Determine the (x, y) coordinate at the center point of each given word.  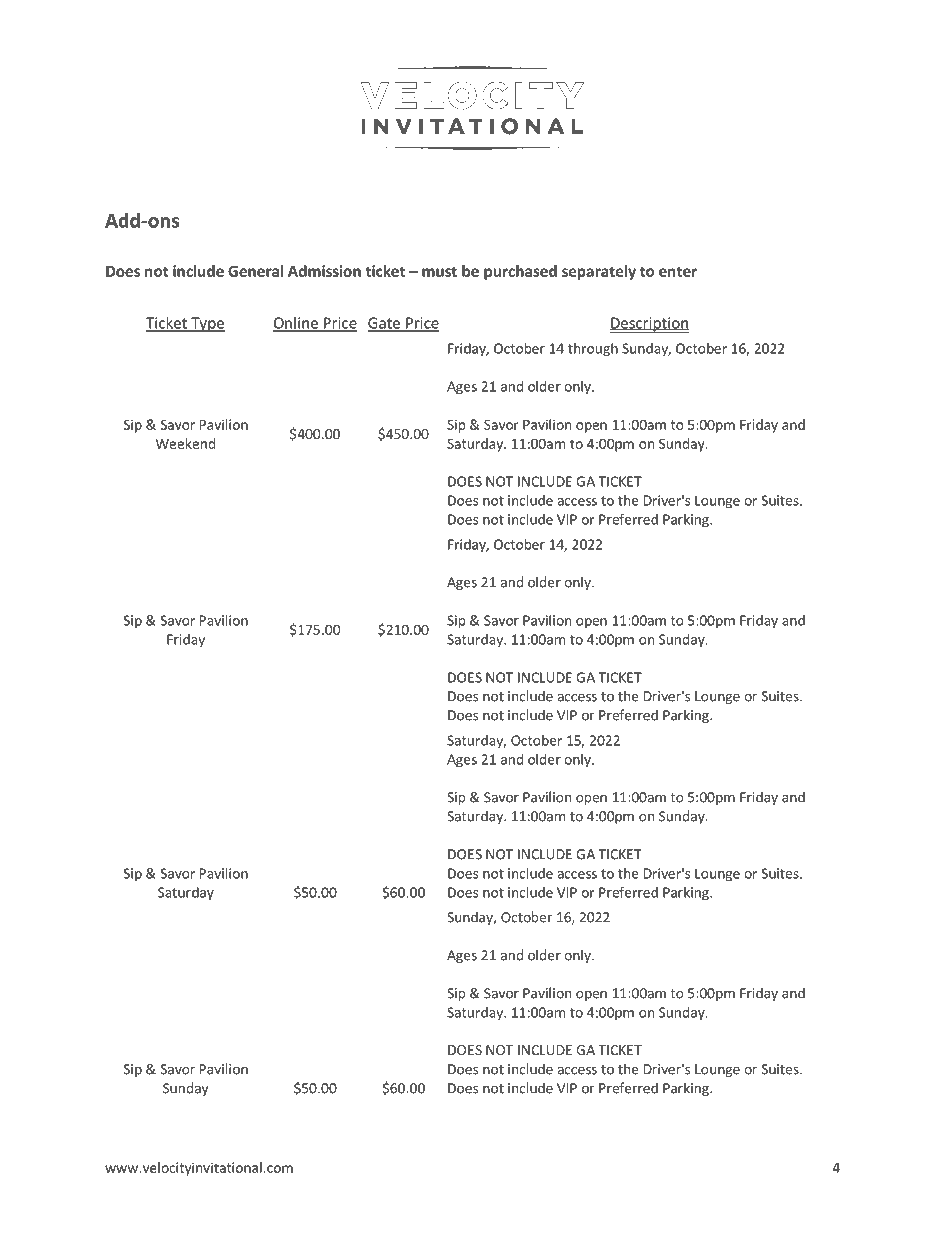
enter (678, 271)
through (593, 350)
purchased (520, 272)
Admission (324, 271)
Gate (385, 324)
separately (599, 272)
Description (649, 325)
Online (296, 324)
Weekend (185, 443)
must (439, 271)
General (255, 271)
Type (207, 324)
